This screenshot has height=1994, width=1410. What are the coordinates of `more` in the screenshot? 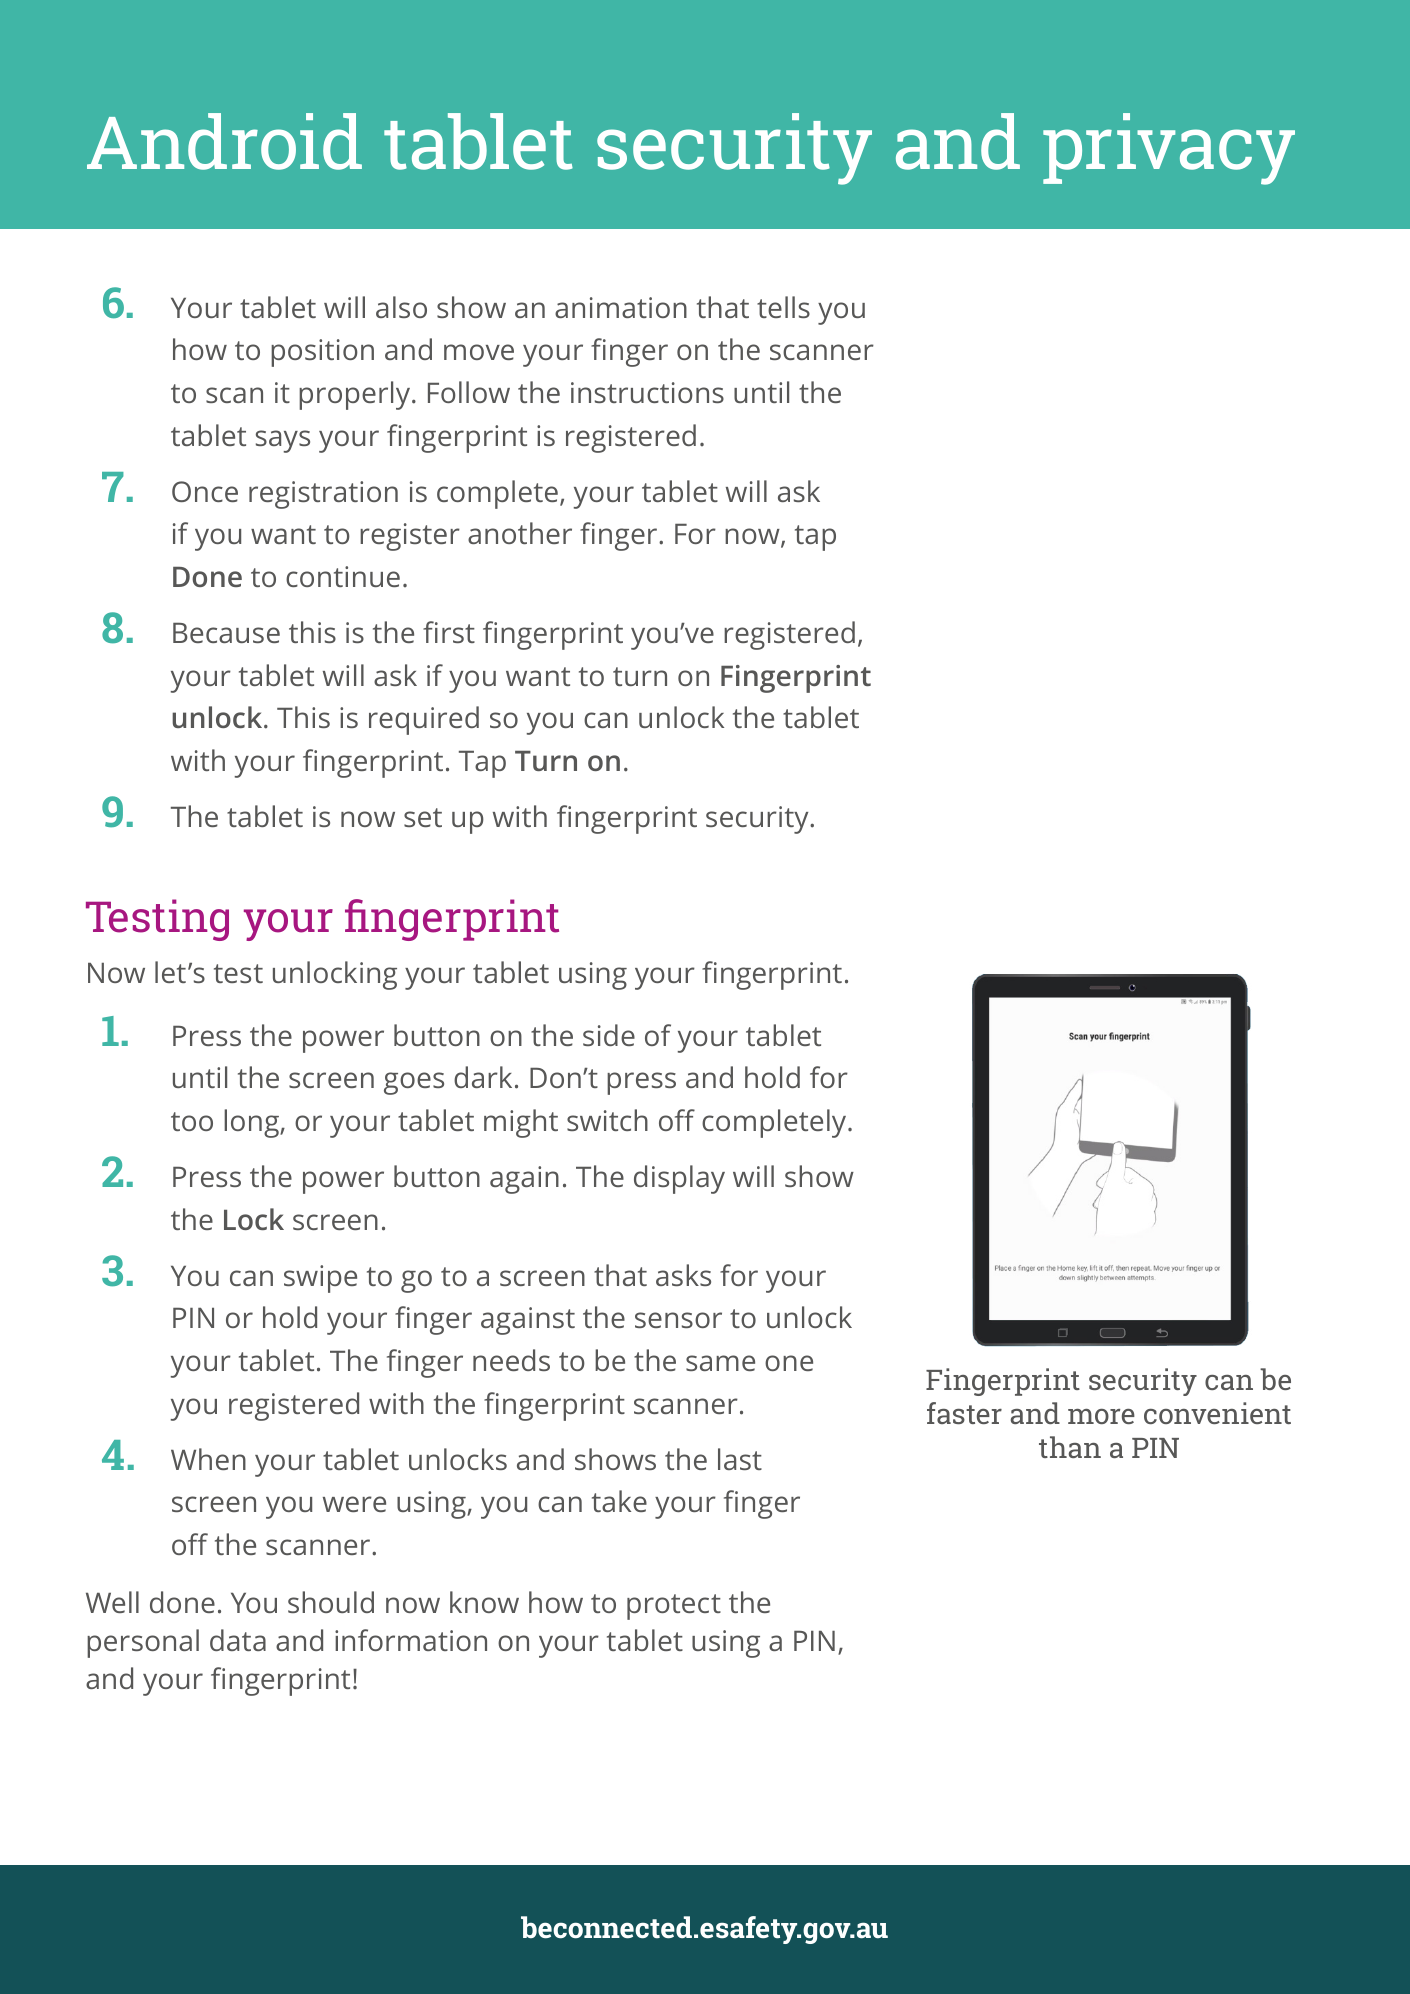 It's located at (1101, 1416).
